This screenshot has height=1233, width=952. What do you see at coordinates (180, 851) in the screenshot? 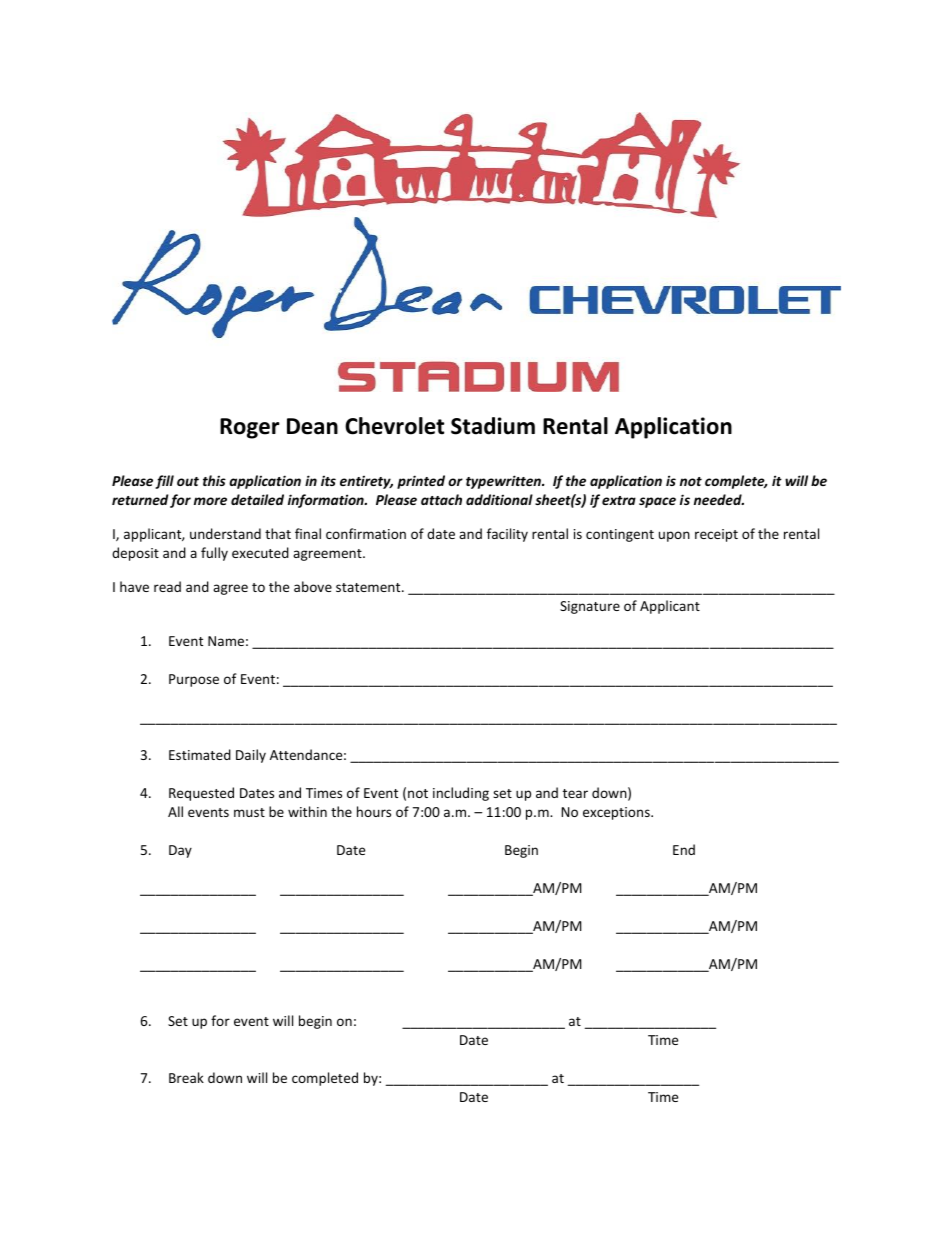
I see `Day` at bounding box center [180, 851].
